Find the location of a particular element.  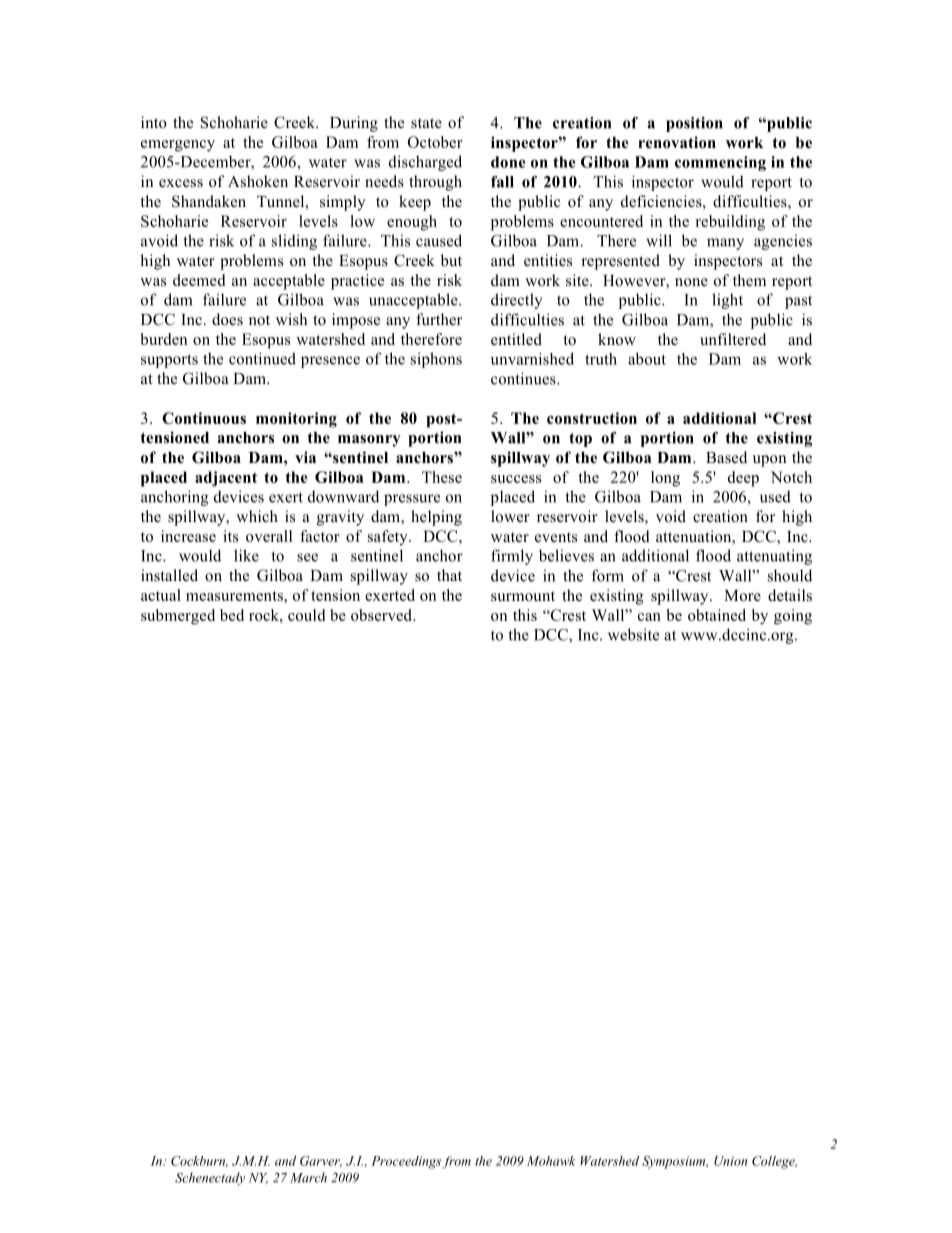

done is located at coordinates (508, 162).
